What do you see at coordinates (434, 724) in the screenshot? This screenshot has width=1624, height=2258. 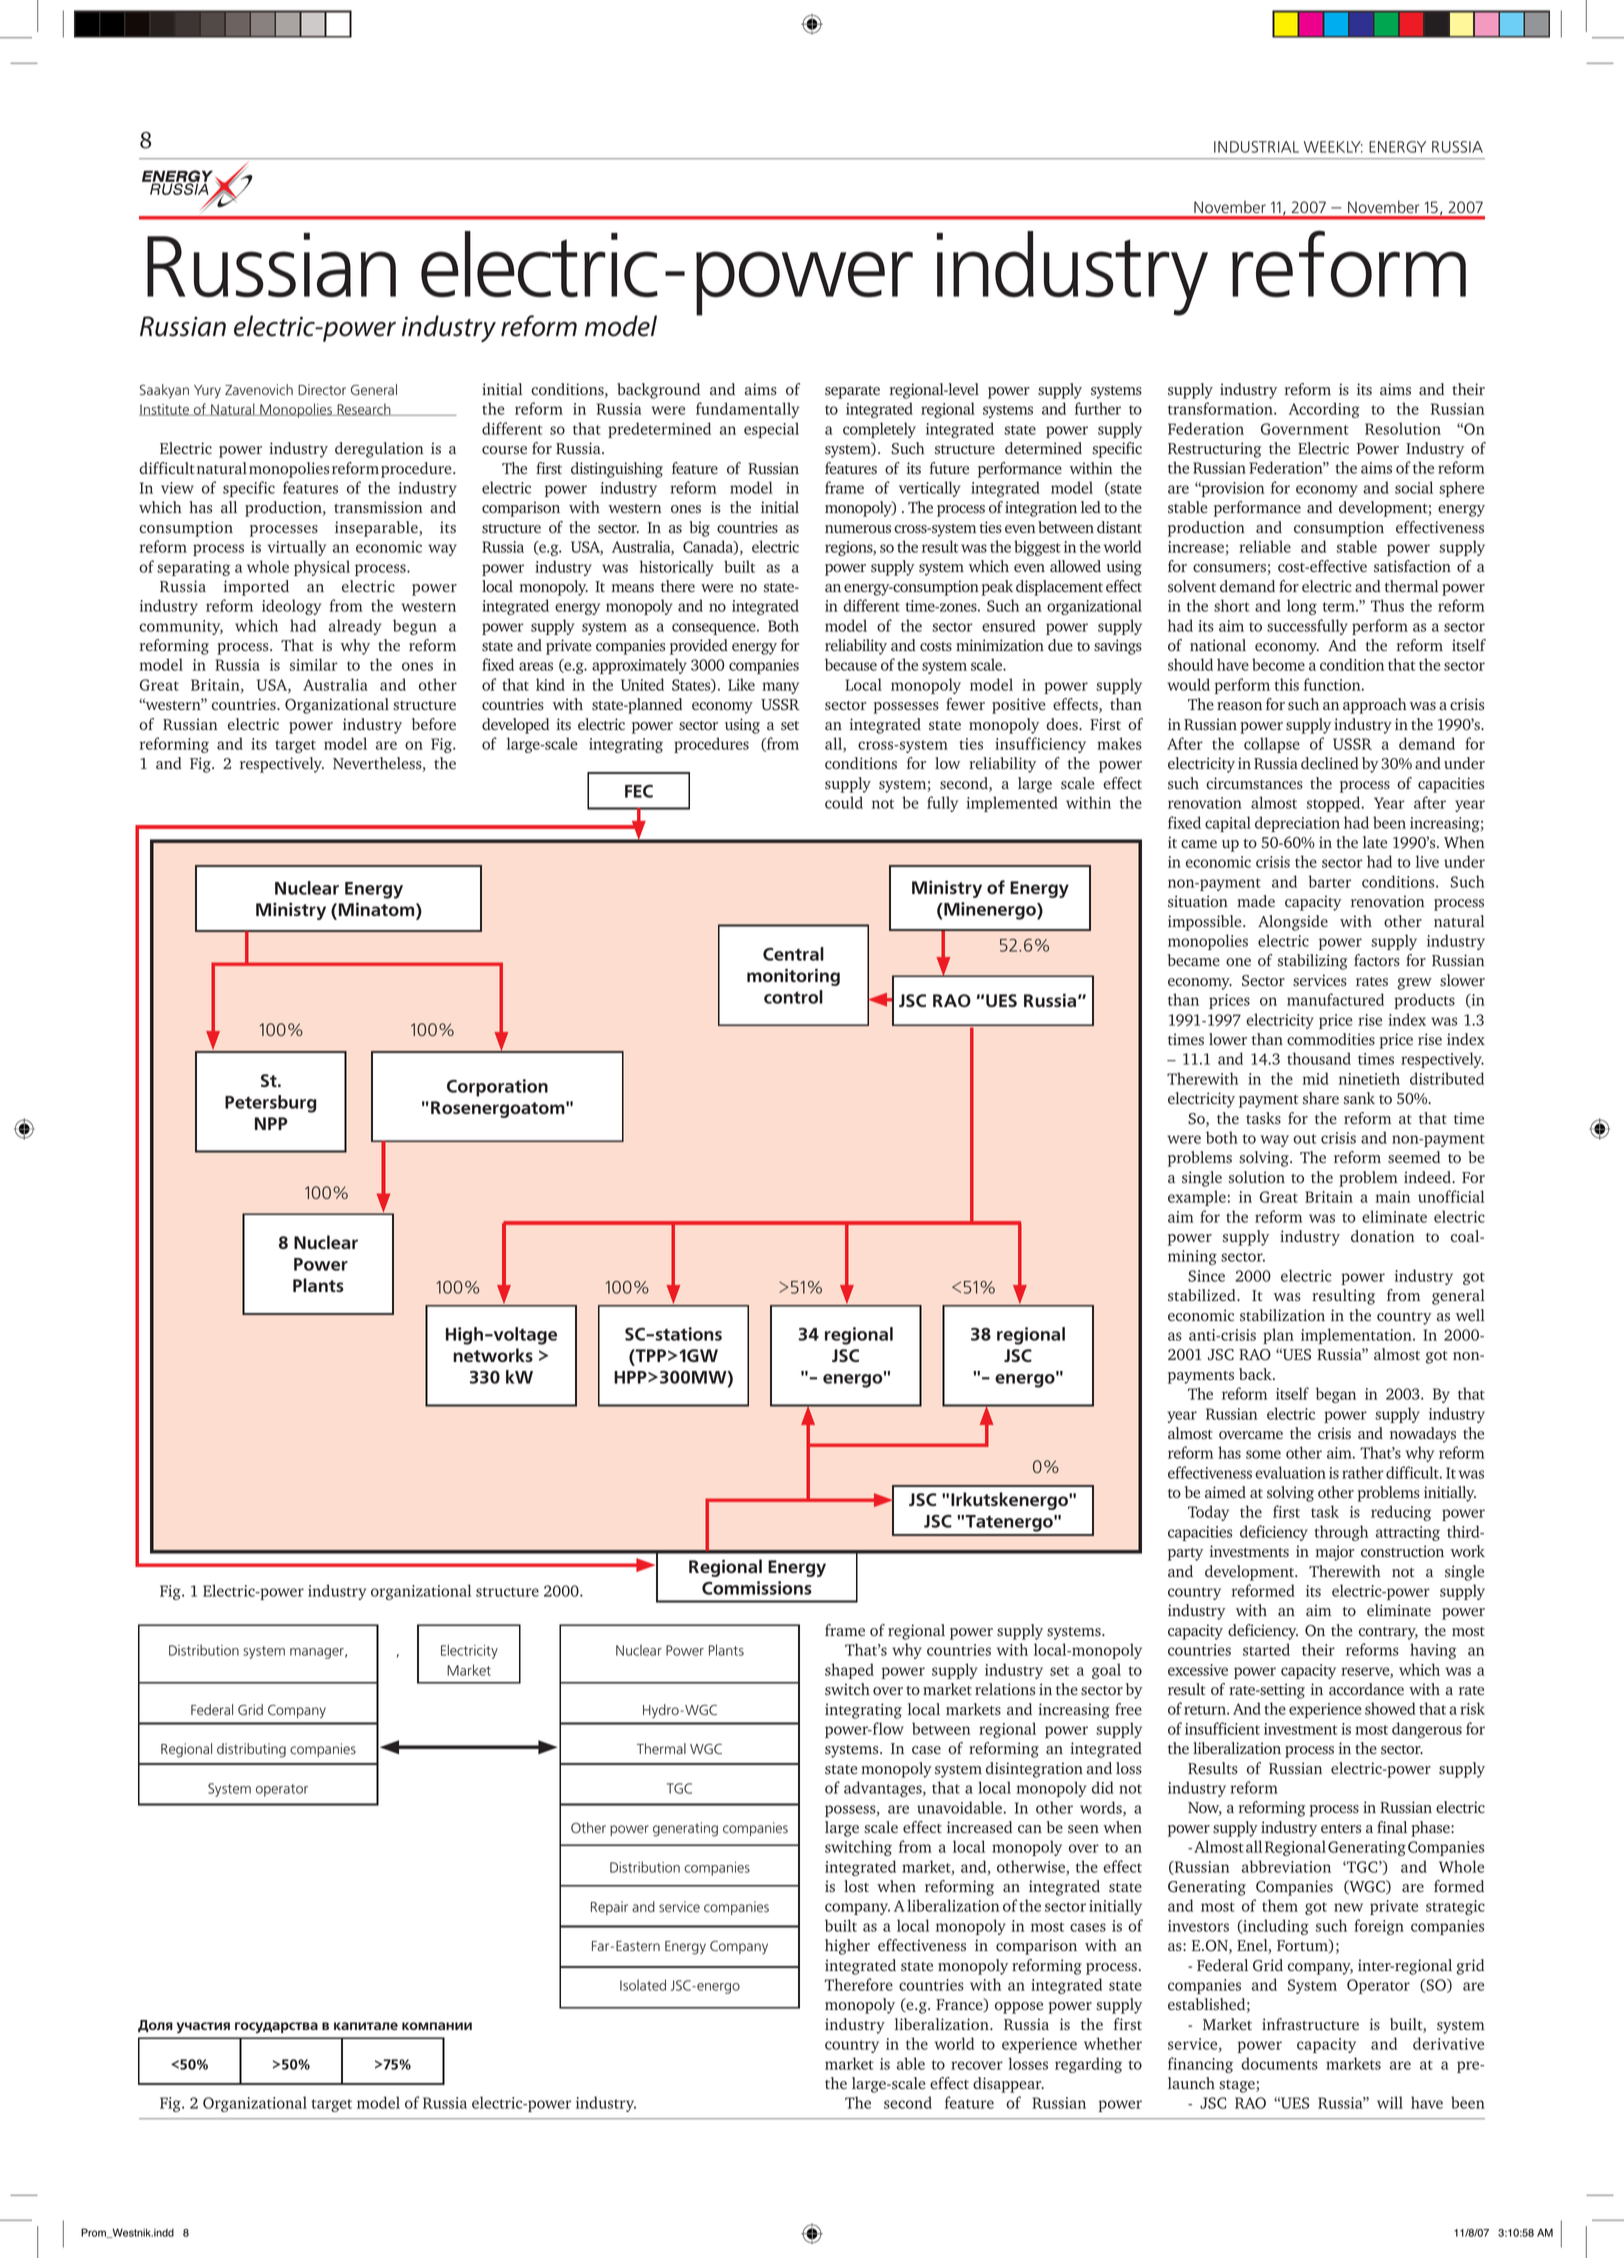 I see `before` at bounding box center [434, 724].
